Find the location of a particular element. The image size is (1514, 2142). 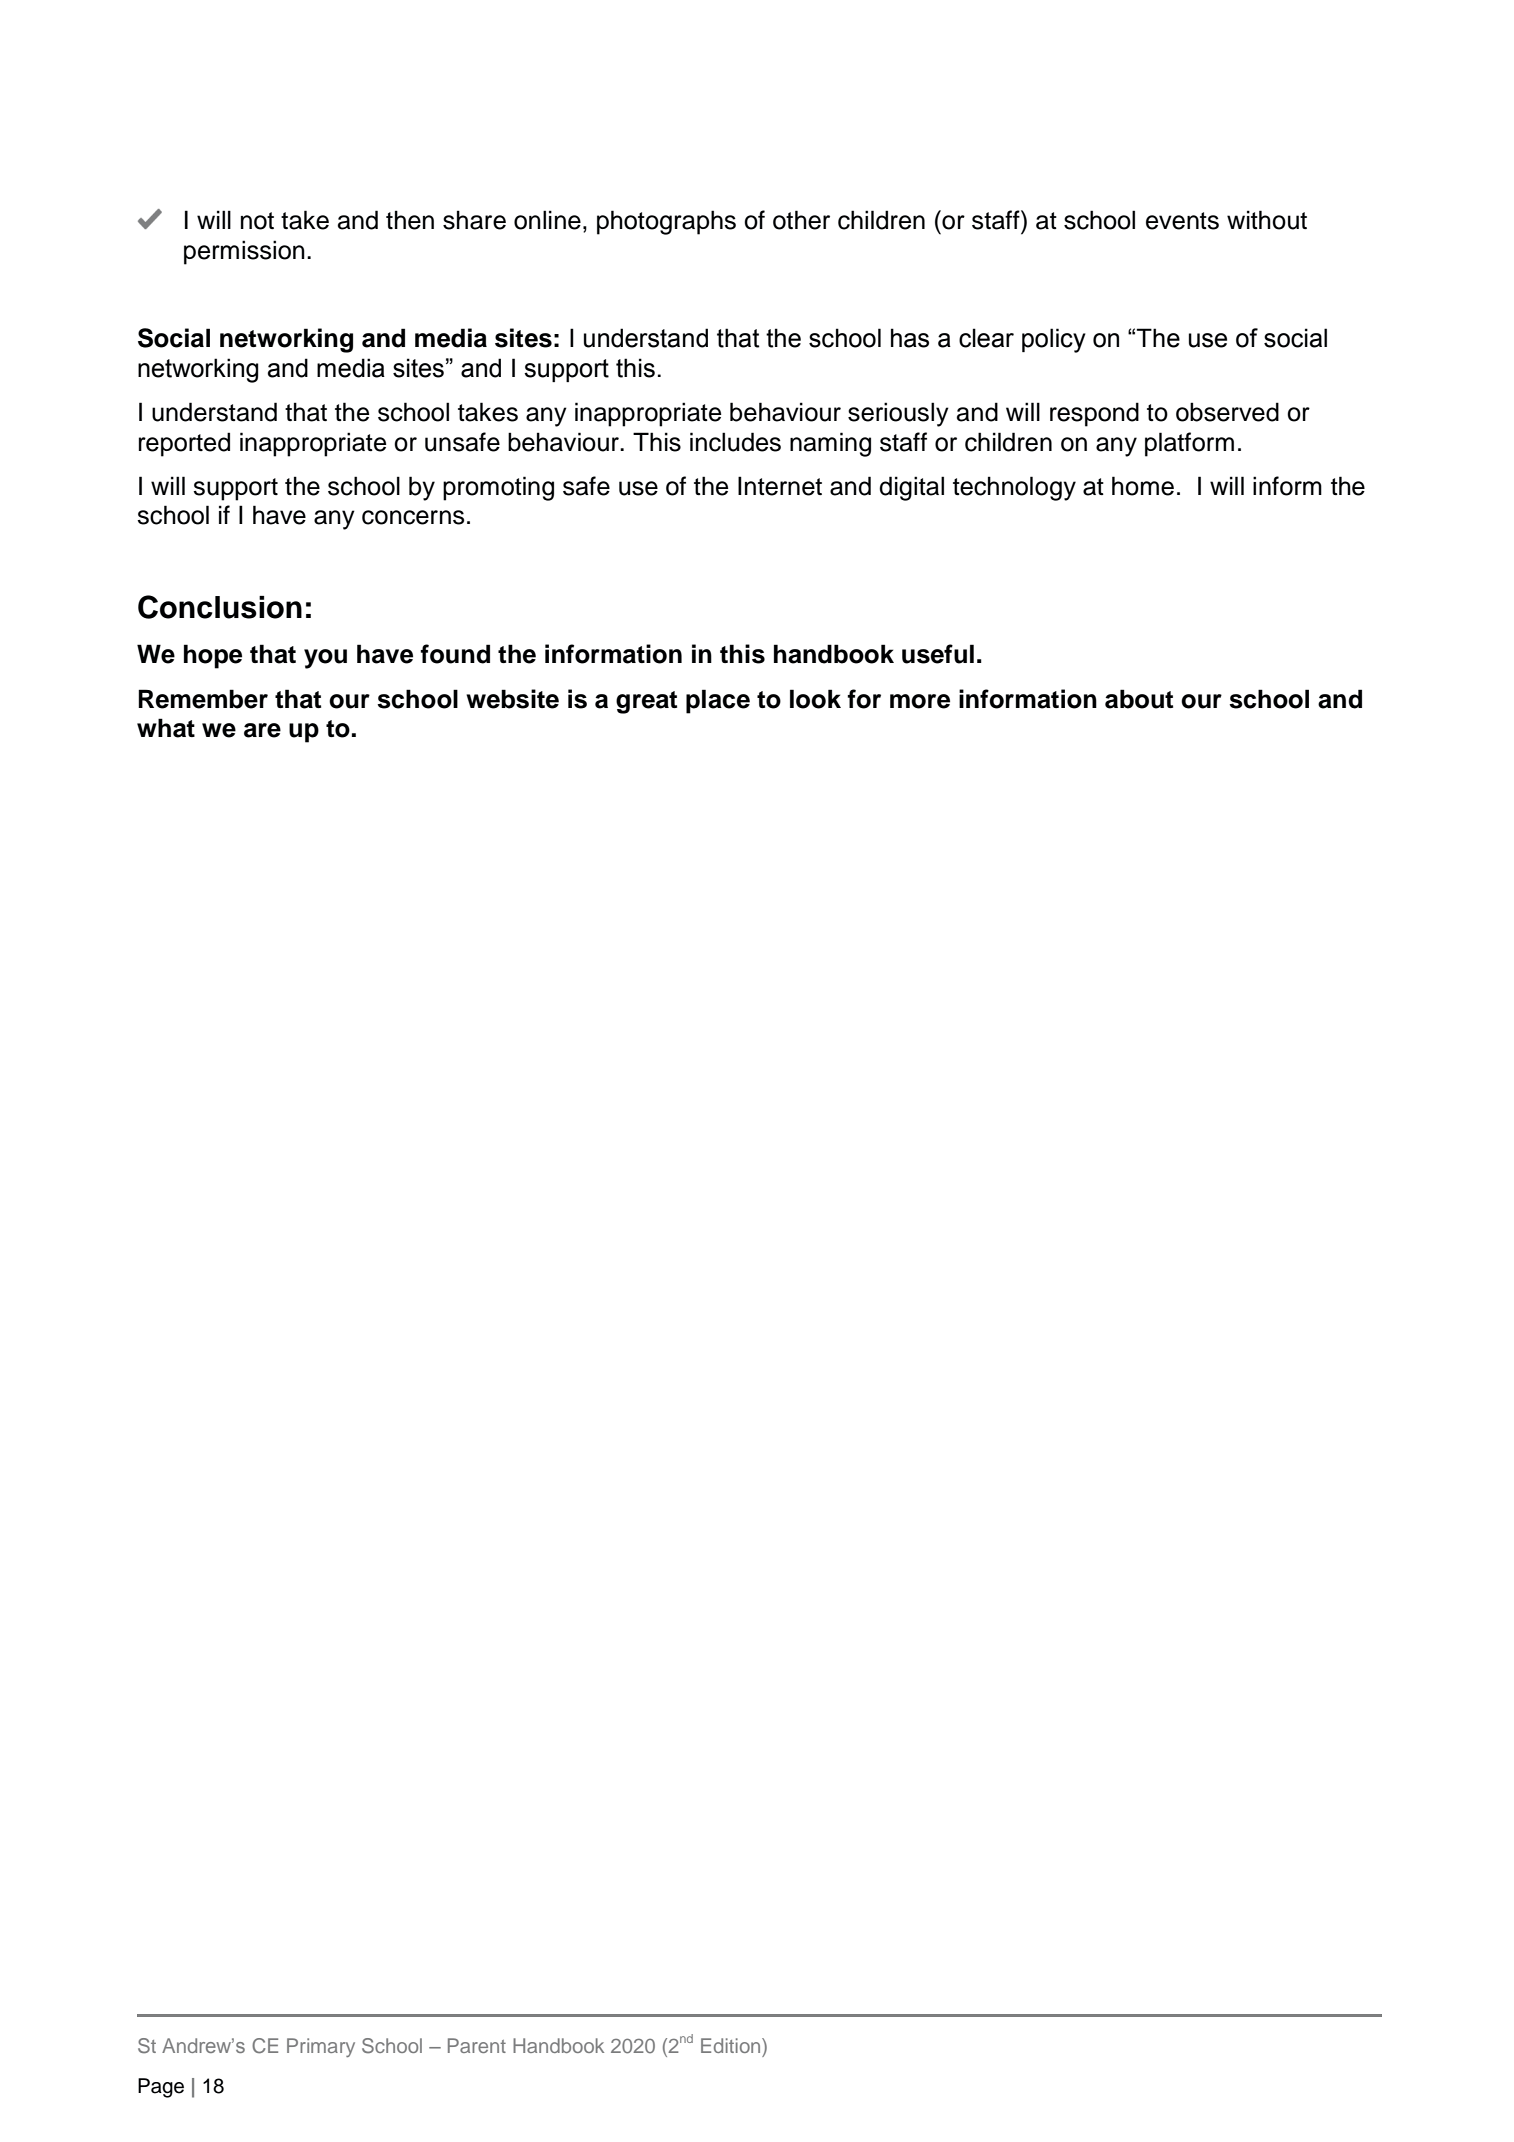

Remember is located at coordinates (203, 699).
